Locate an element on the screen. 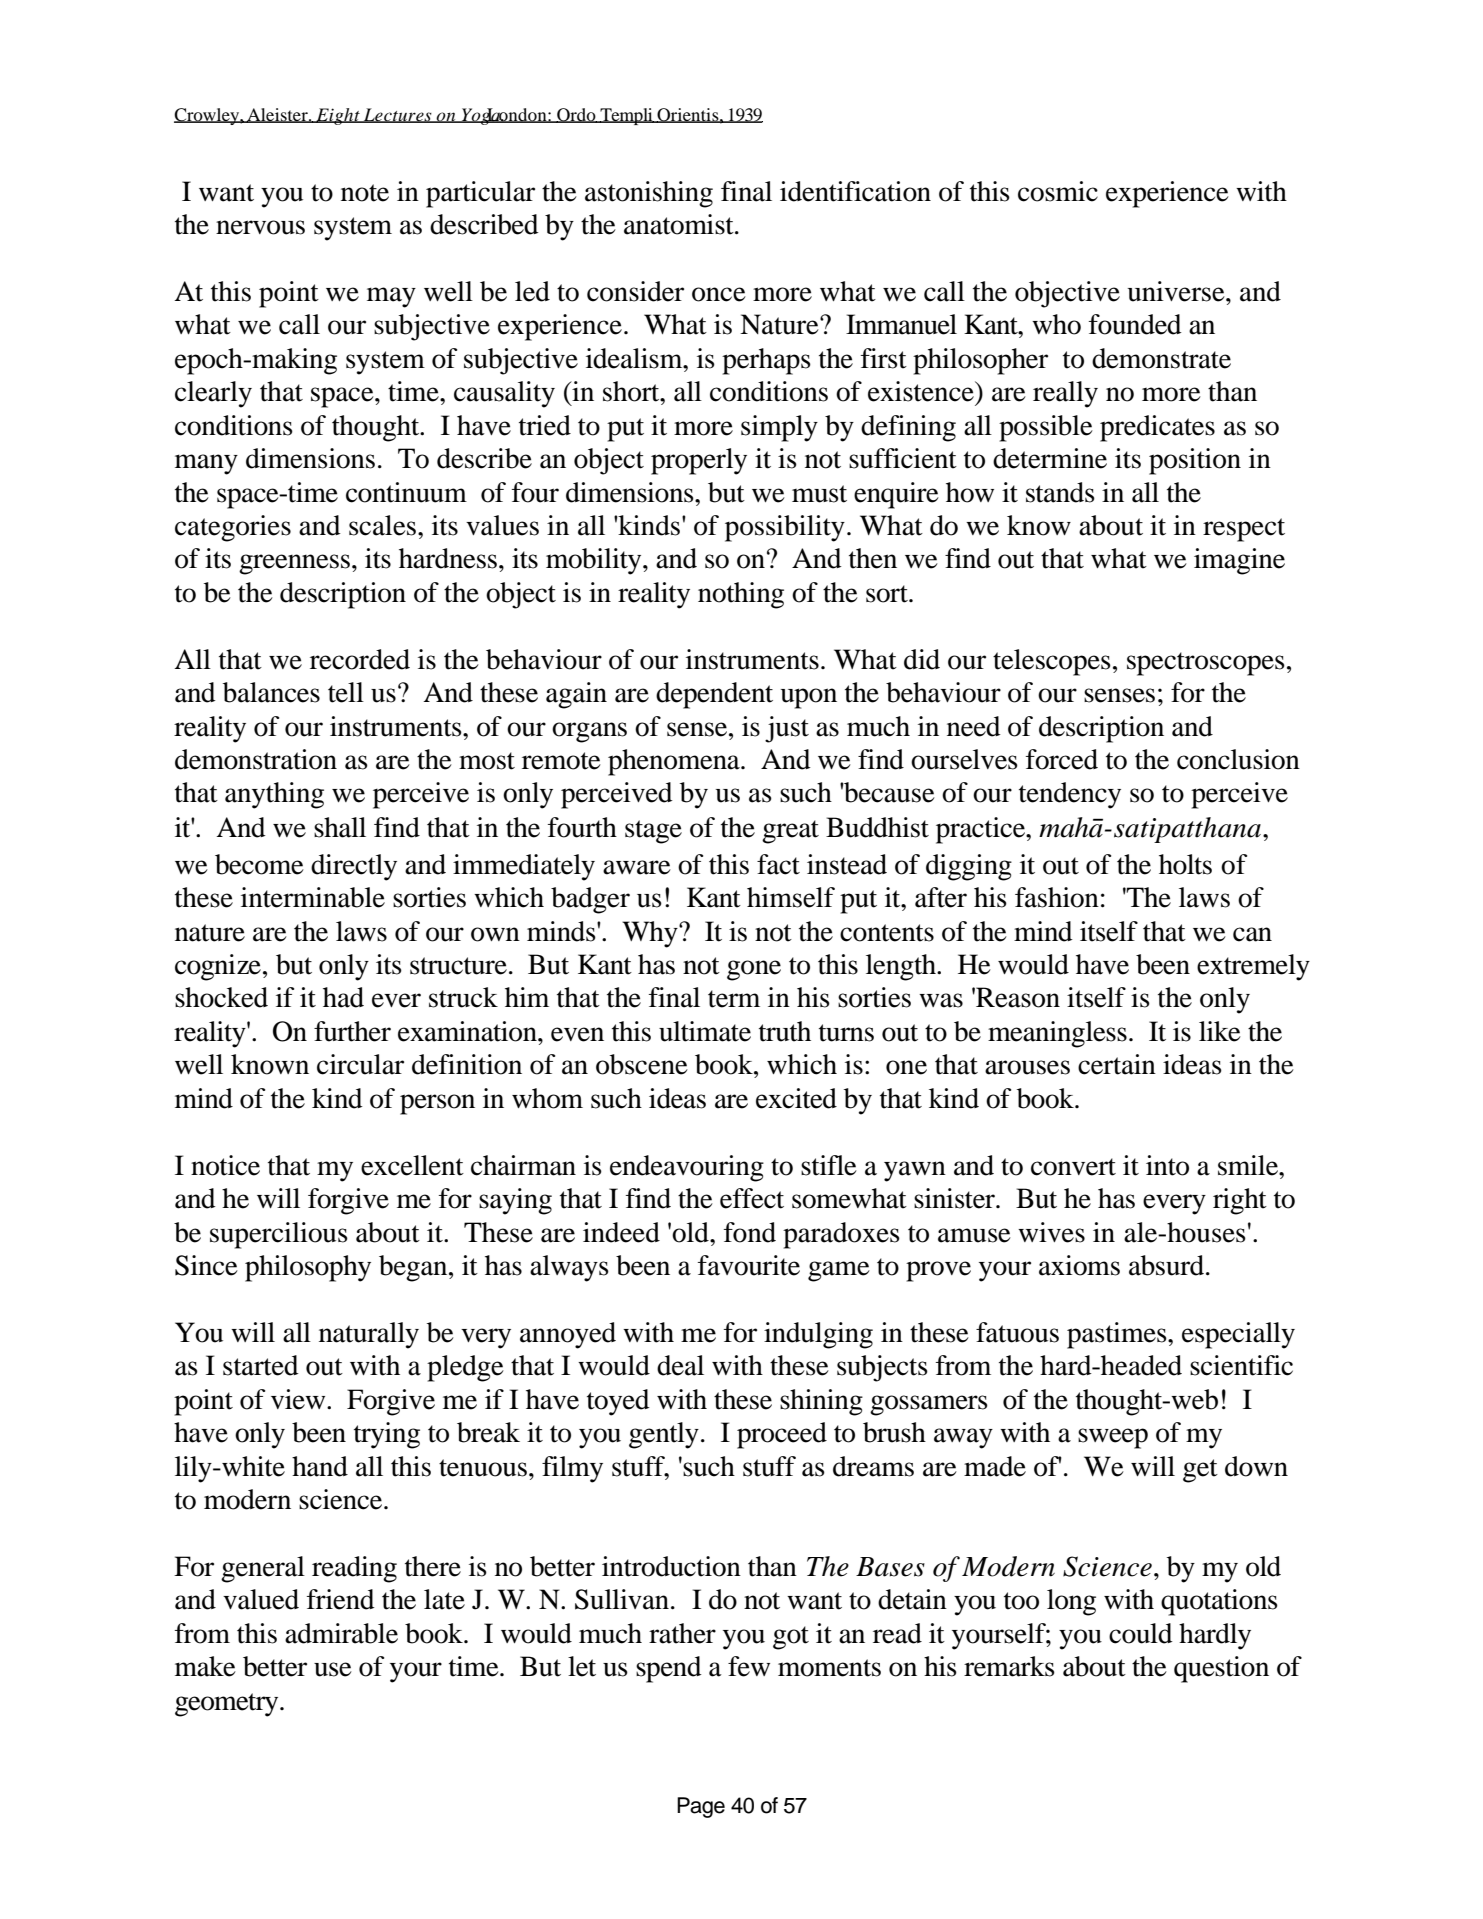 The image size is (1483, 1919). had is located at coordinates (343, 997).
